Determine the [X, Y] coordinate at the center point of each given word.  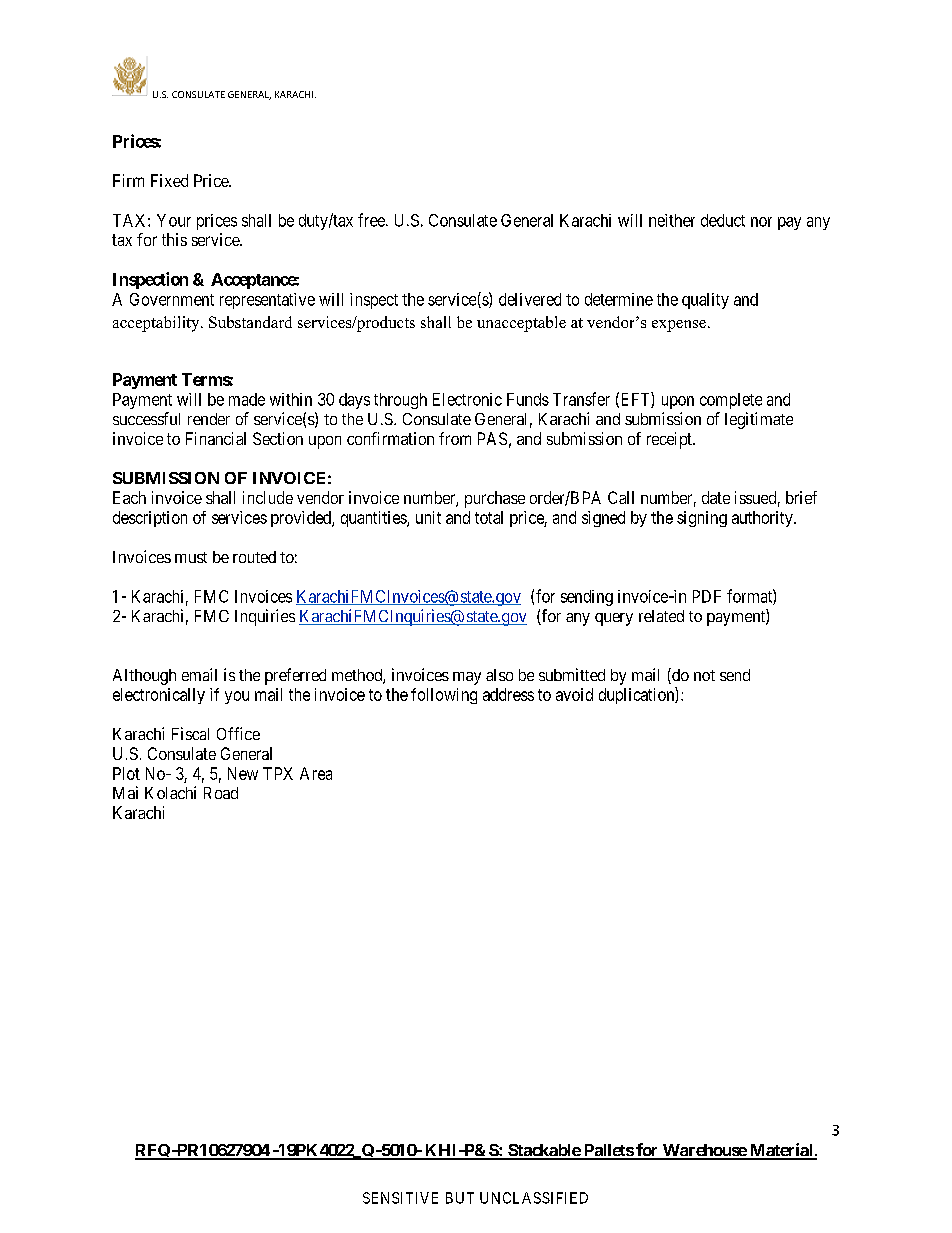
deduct [723, 220]
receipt [670, 440]
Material [781, 1151]
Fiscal [190, 733]
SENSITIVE [400, 1198]
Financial [216, 438]
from [455, 438]
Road [221, 793]
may [467, 678]
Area [316, 773]
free [372, 220]
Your [174, 220]
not [704, 675]
